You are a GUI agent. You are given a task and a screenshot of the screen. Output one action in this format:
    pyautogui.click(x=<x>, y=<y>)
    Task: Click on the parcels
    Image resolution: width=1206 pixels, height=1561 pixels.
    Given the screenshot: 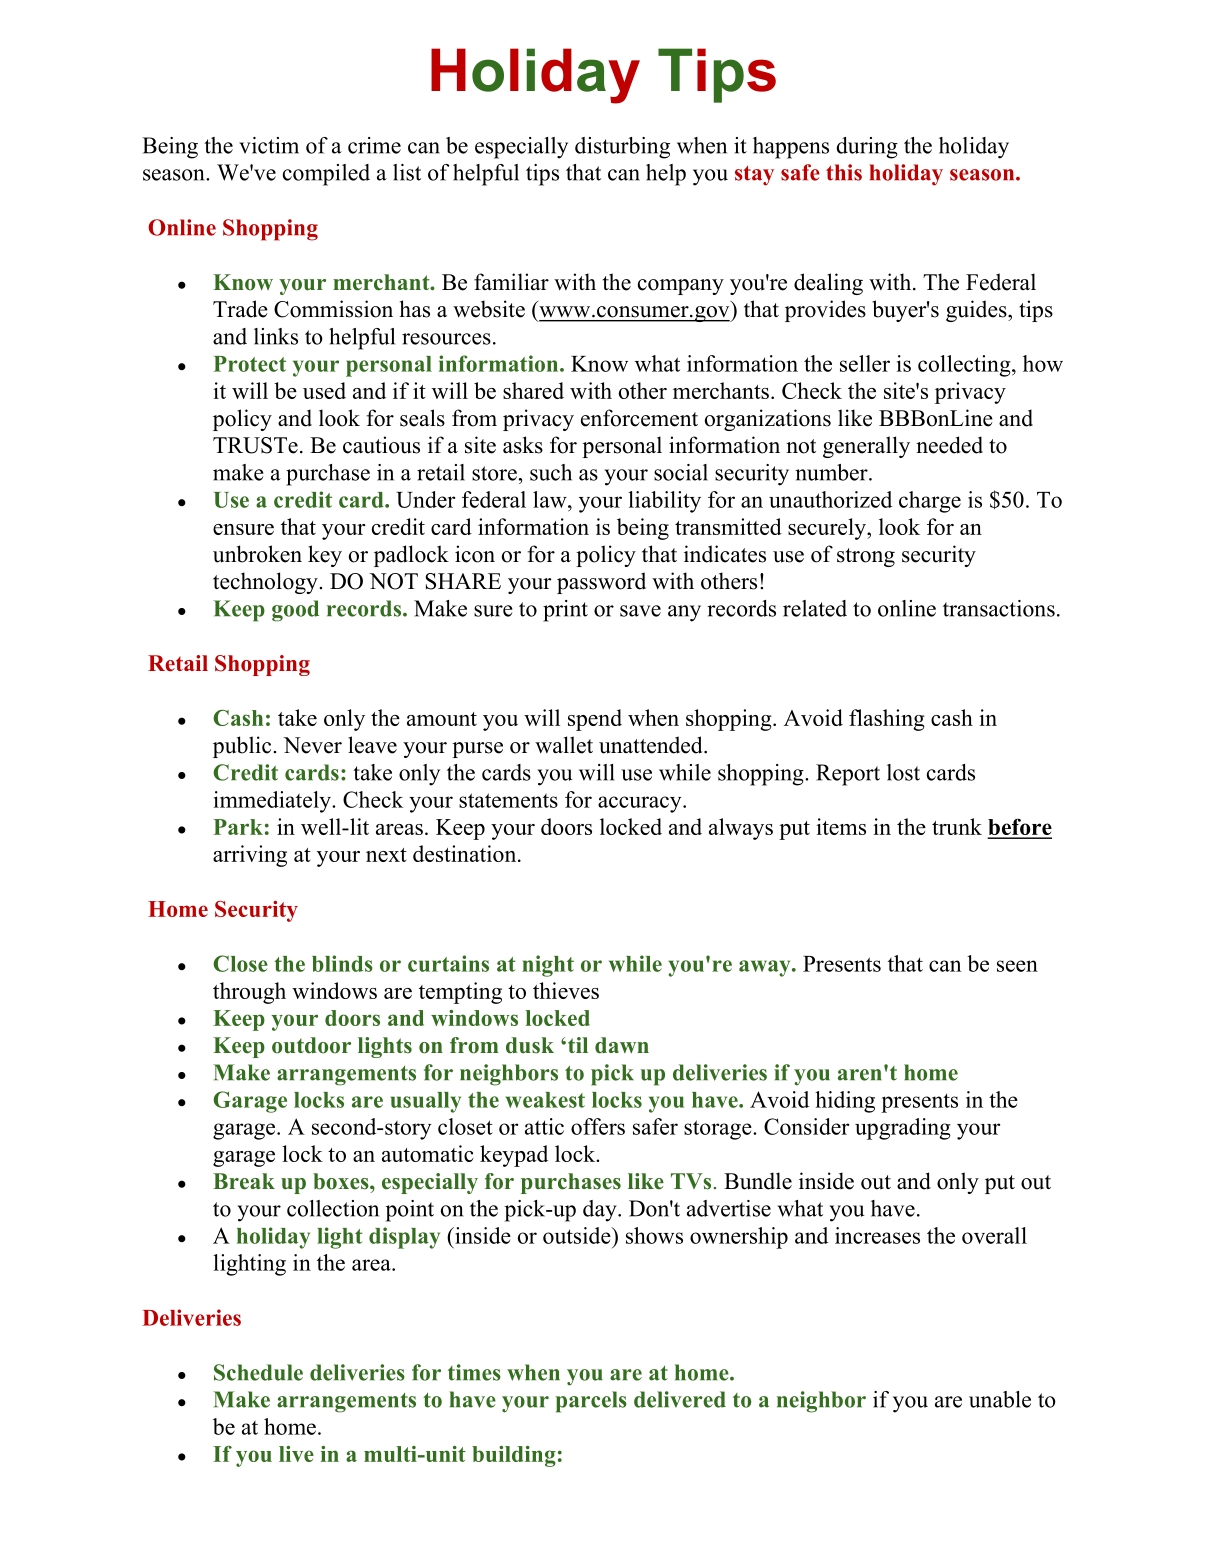 What is the action you would take?
    pyautogui.click(x=591, y=1402)
